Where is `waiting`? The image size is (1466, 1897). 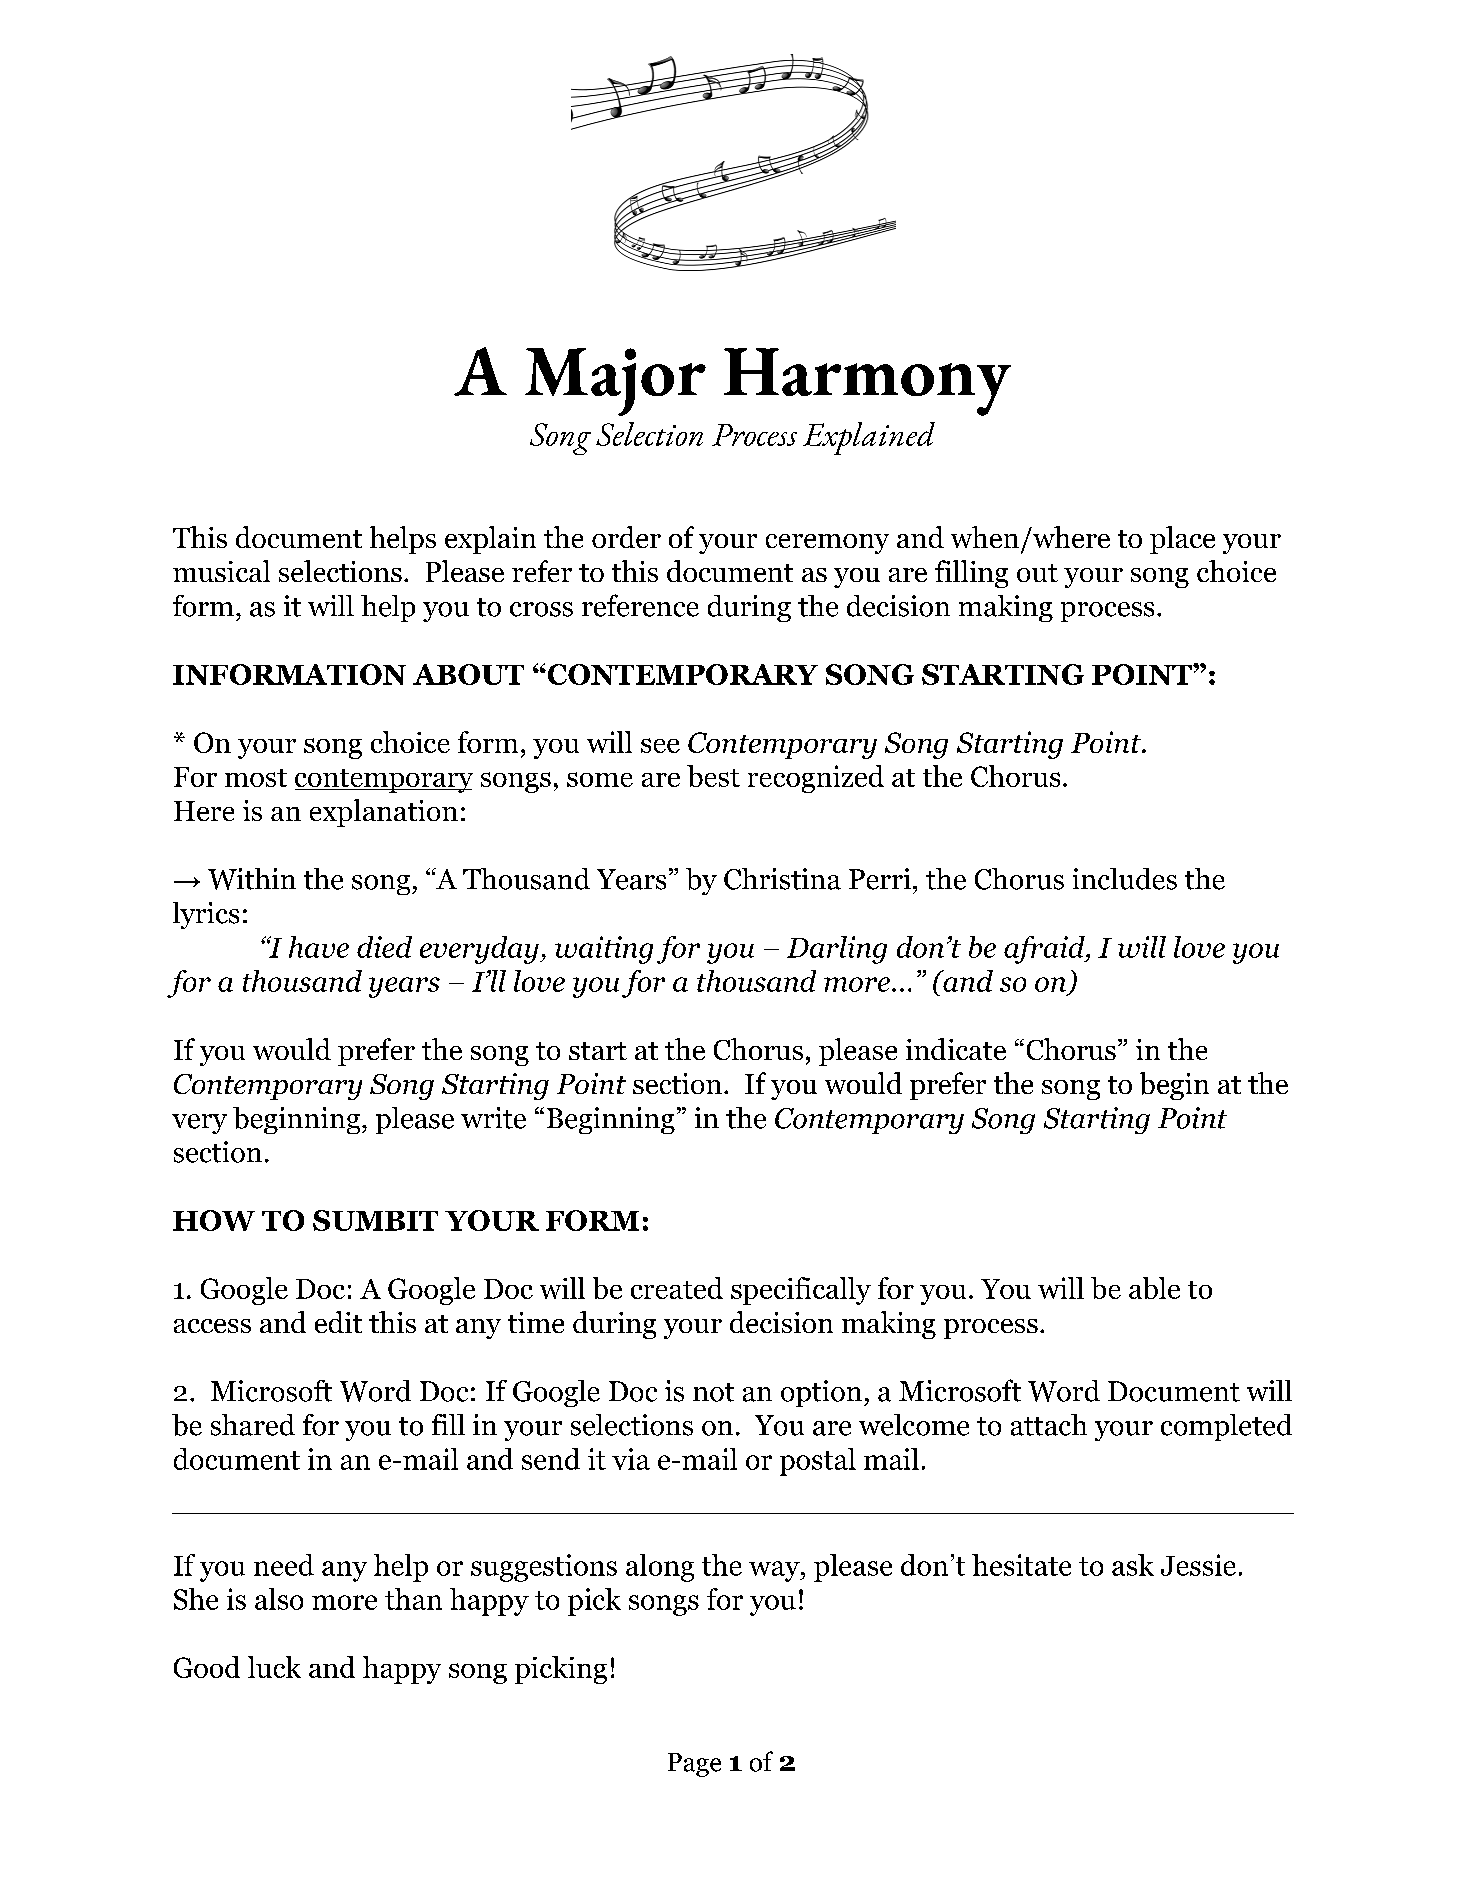 waiting is located at coordinates (604, 950).
